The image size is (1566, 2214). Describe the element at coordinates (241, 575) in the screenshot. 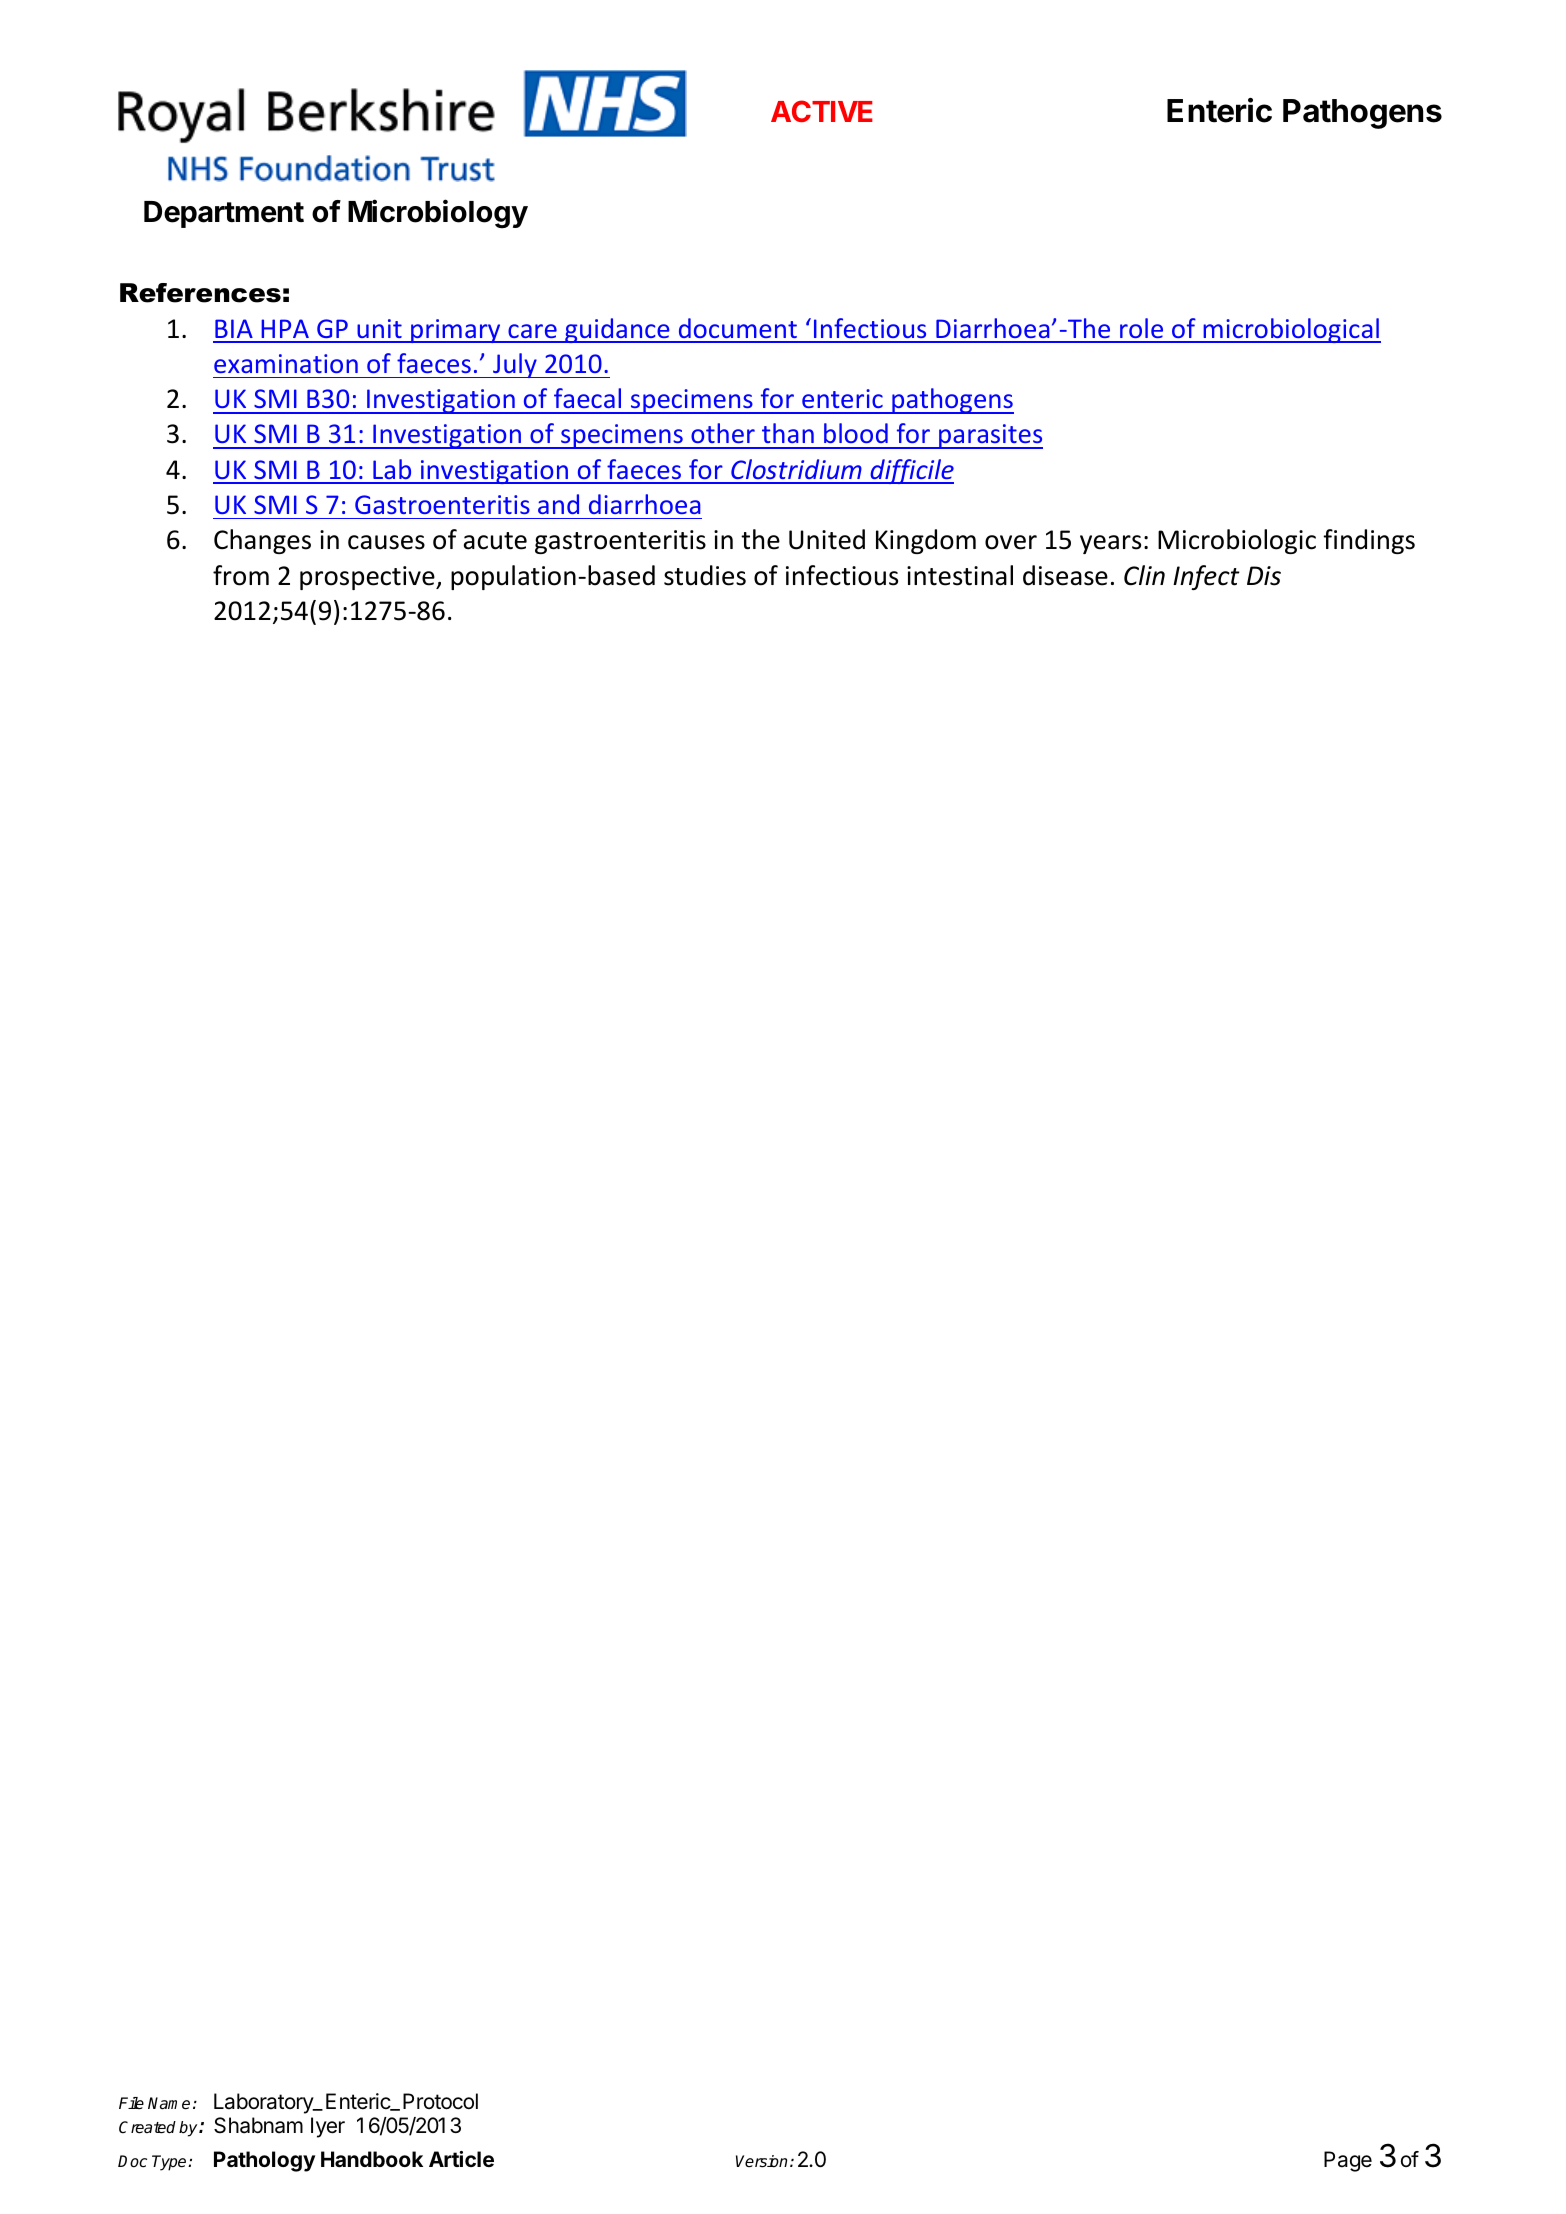

I see `from` at that location.
